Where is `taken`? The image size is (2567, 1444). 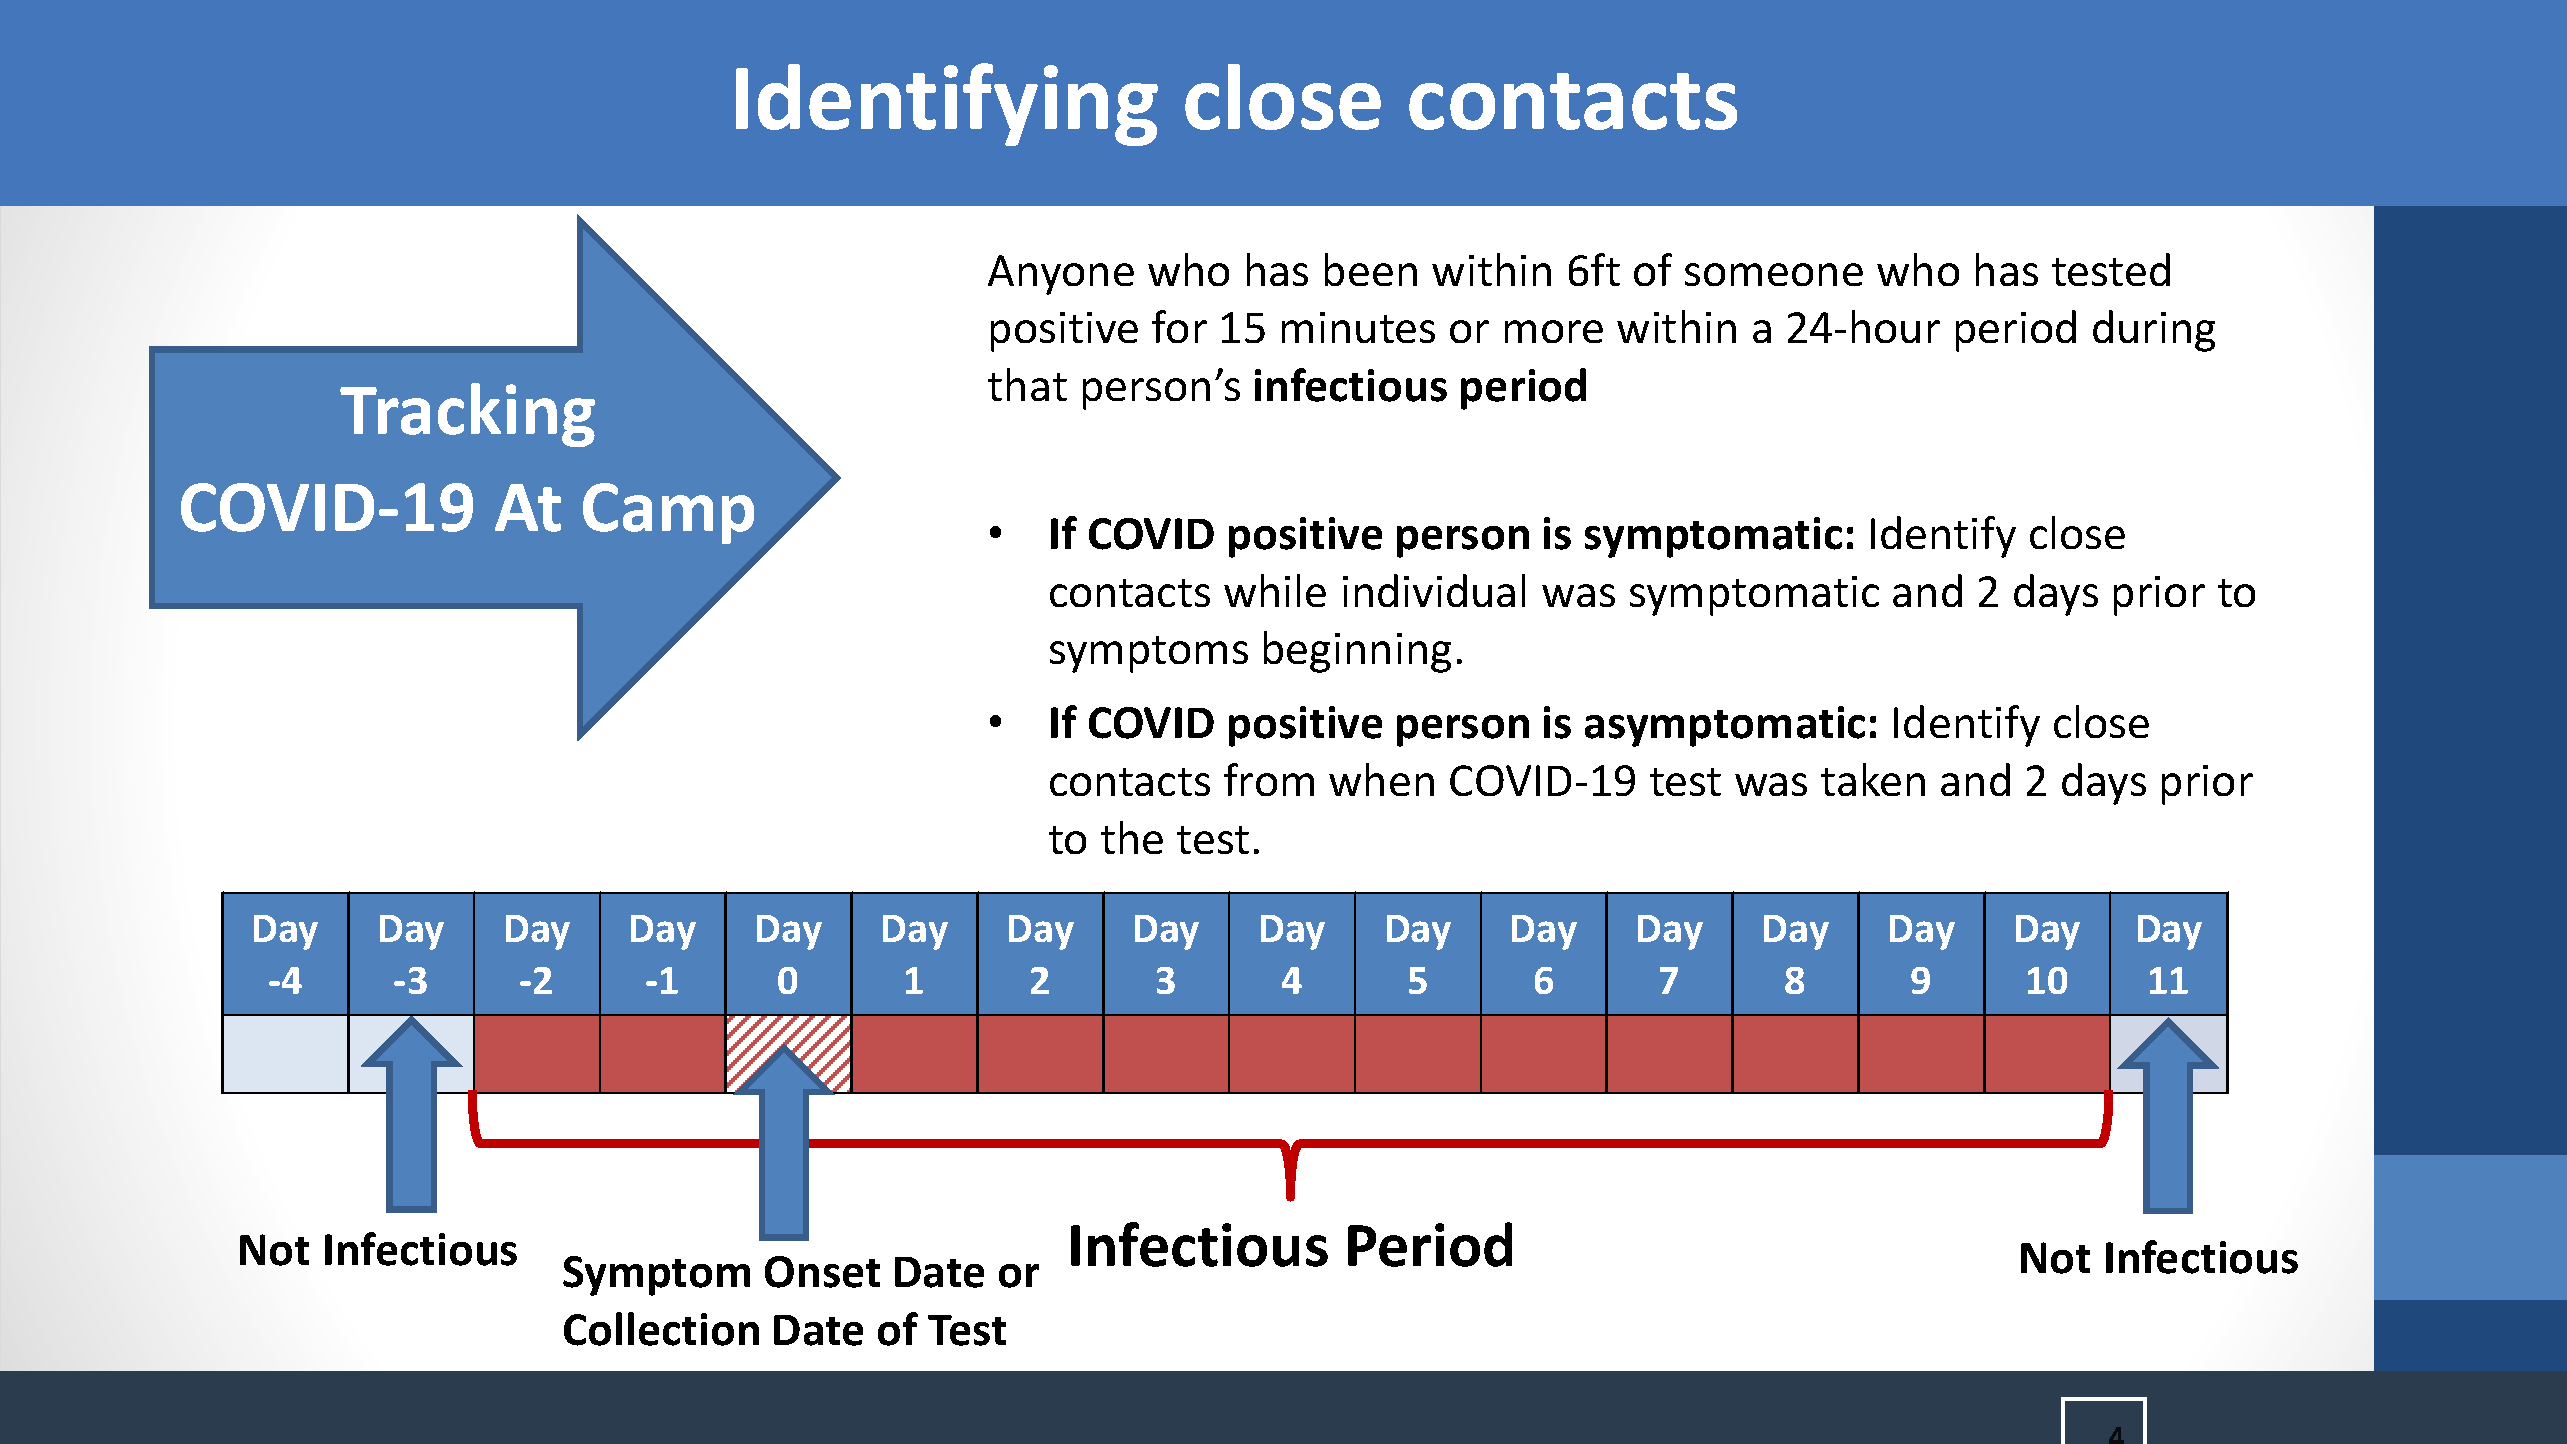 taken is located at coordinates (1873, 779).
